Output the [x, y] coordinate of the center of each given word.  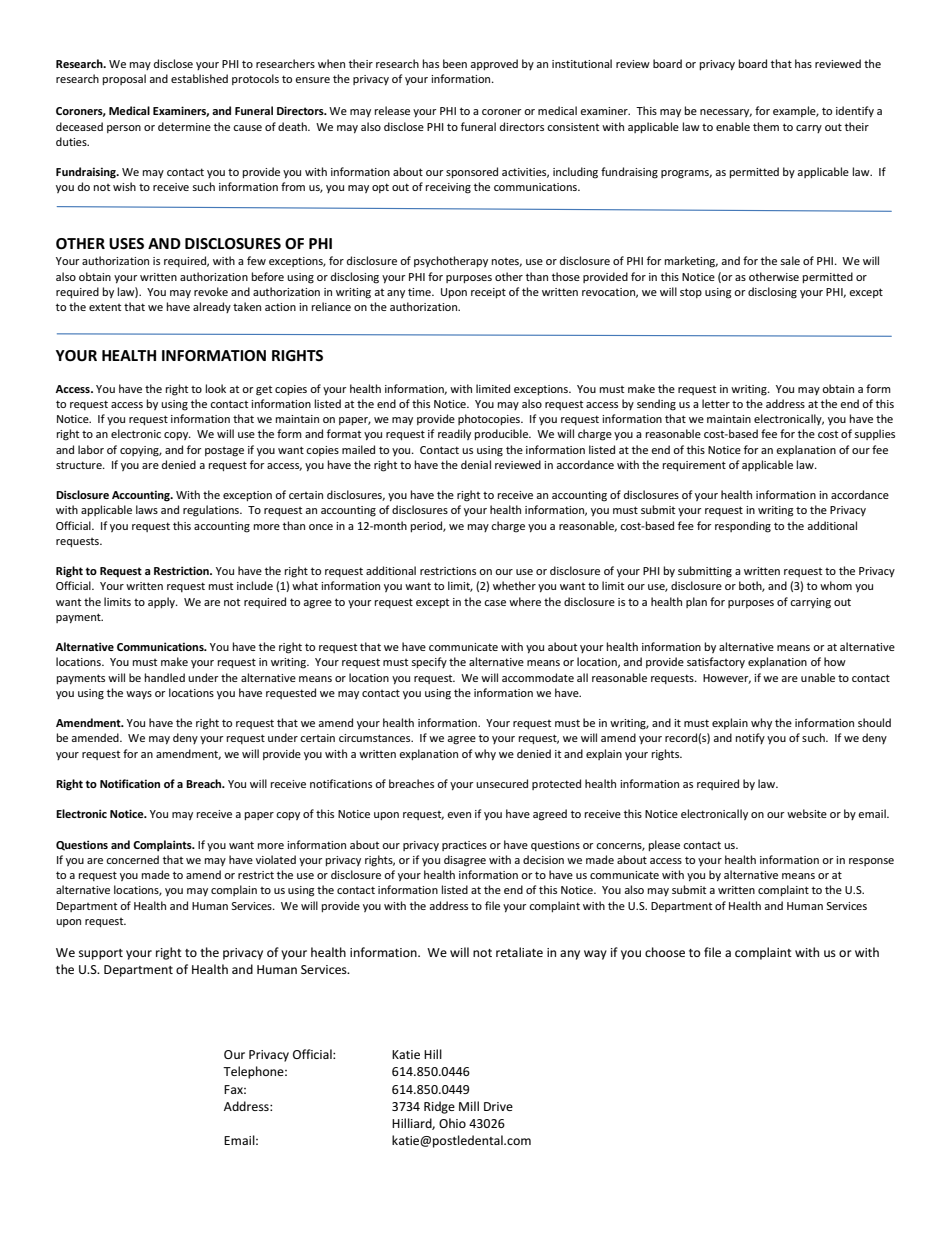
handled [165, 677]
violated [276, 859]
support [101, 954]
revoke [211, 291]
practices [464, 846]
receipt [488, 293]
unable [818, 677]
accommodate [538, 677]
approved [494, 64]
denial [476, 464]
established [199, 78]
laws [147, 509]
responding [743, 527]
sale [790, 260]
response [871, 862]
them [766, 126]
